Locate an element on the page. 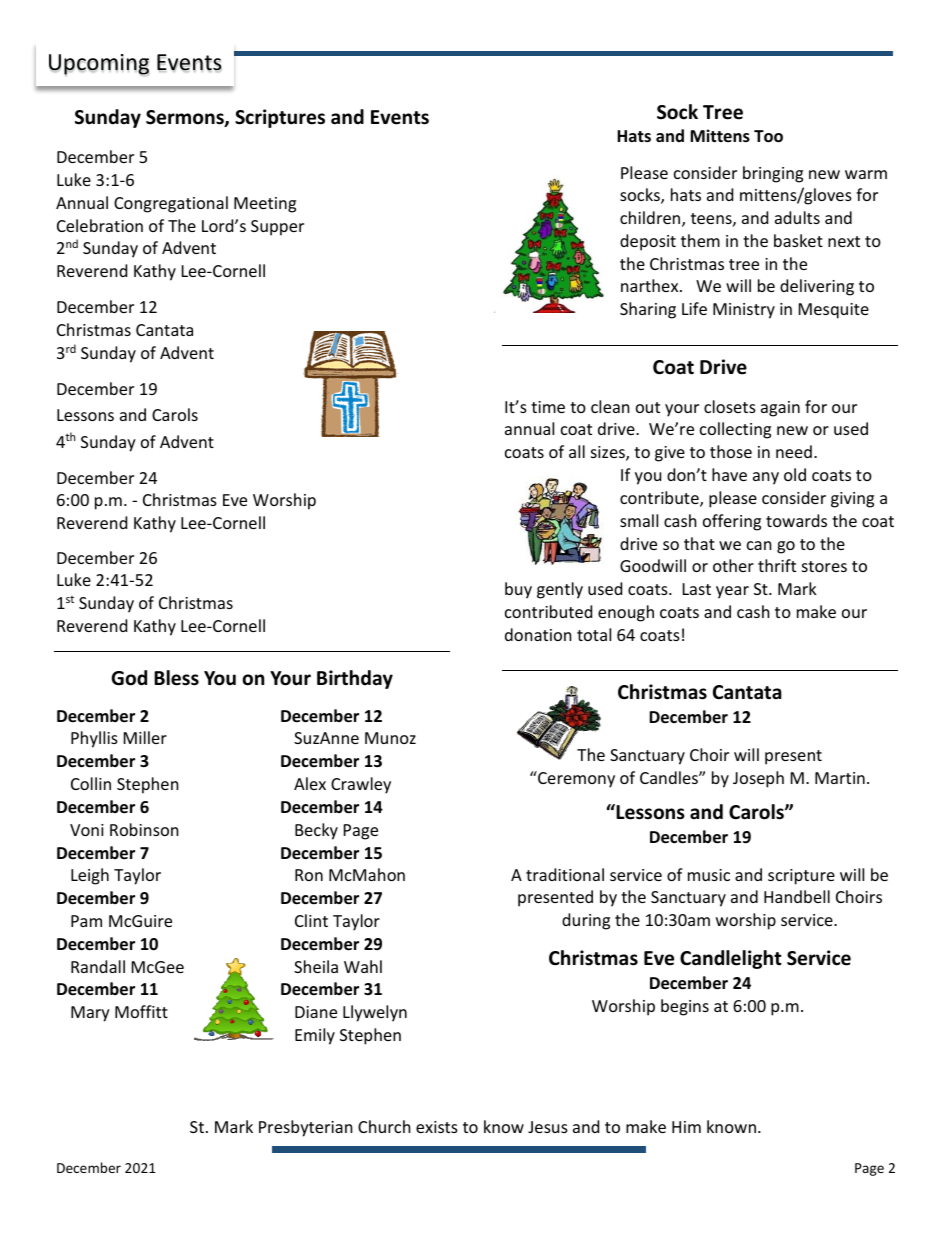 This page has height=1233, width=952. time is located at coordinates (548, 407).
